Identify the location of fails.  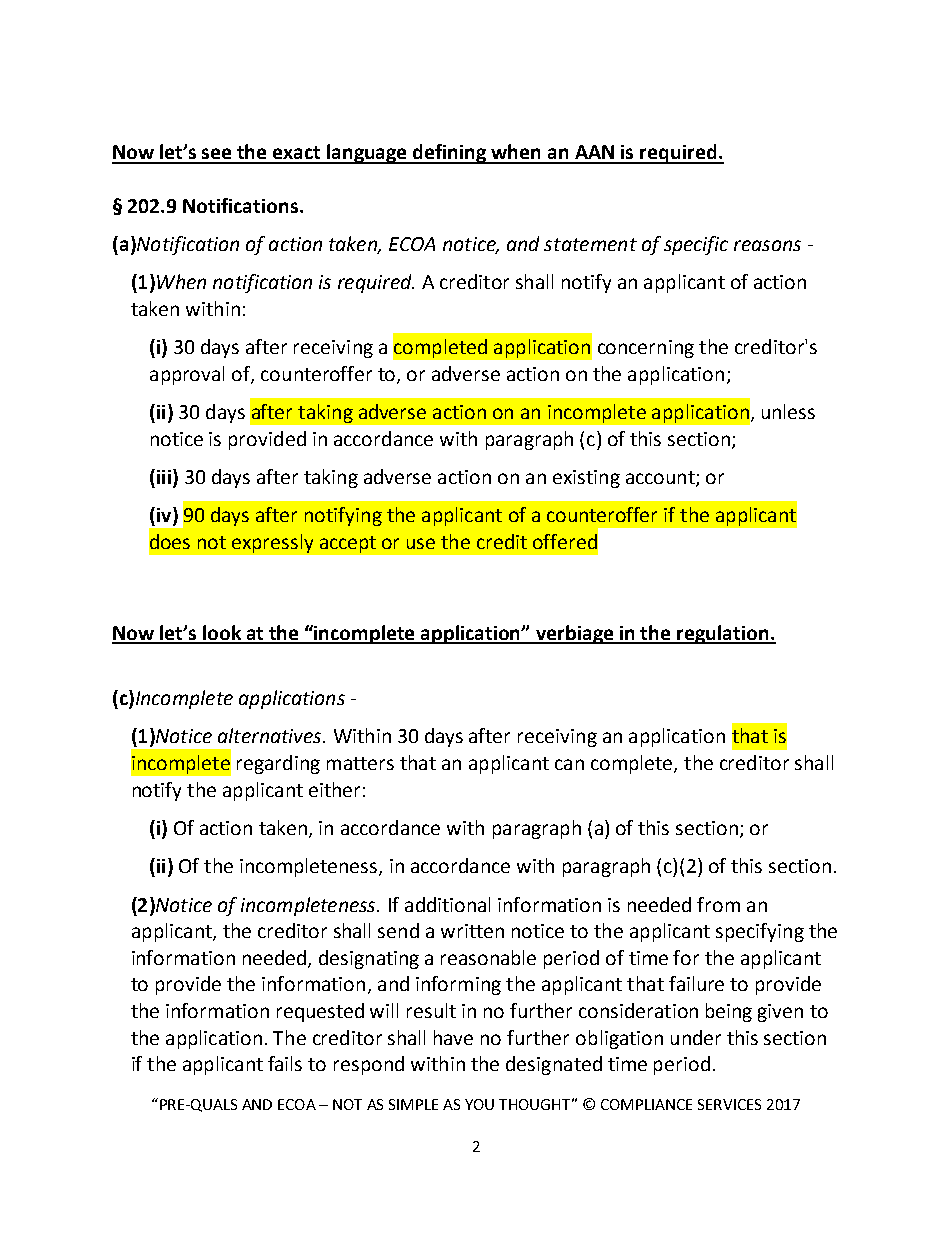
(285, 1063).
